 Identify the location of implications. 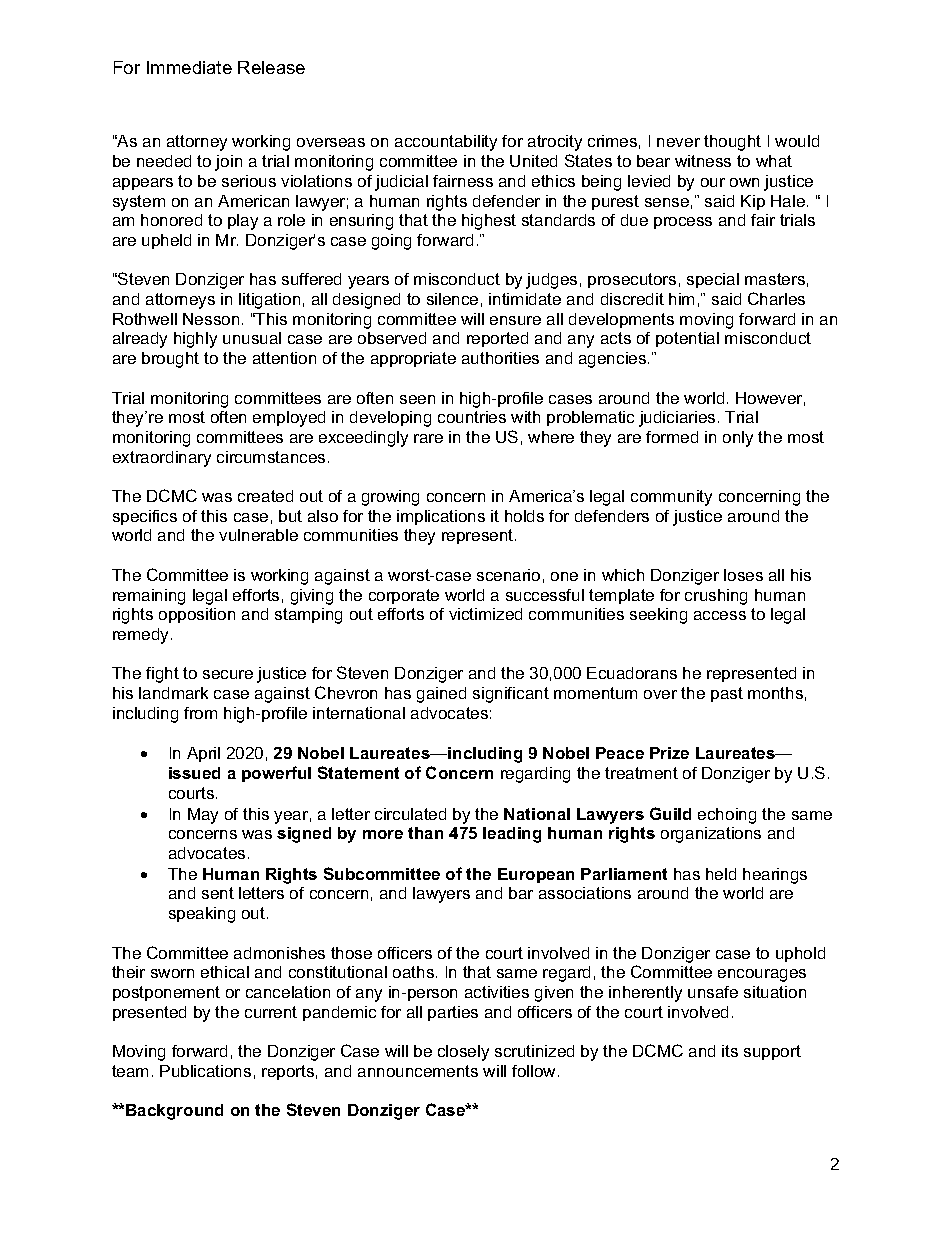
(441, 517).
